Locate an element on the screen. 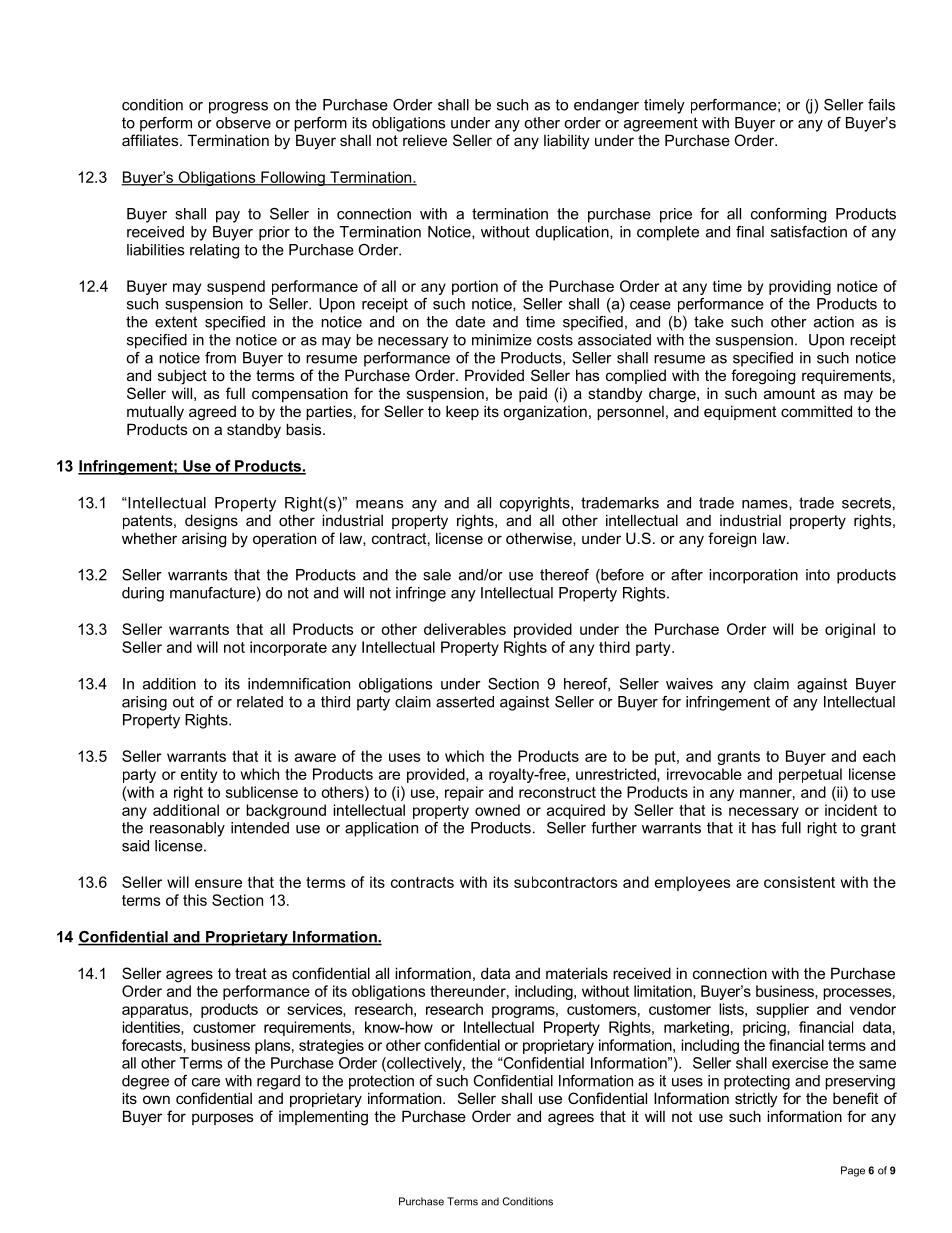 This screenshot has height=1233, width=952. liability is located at coordinates (567, 142).
